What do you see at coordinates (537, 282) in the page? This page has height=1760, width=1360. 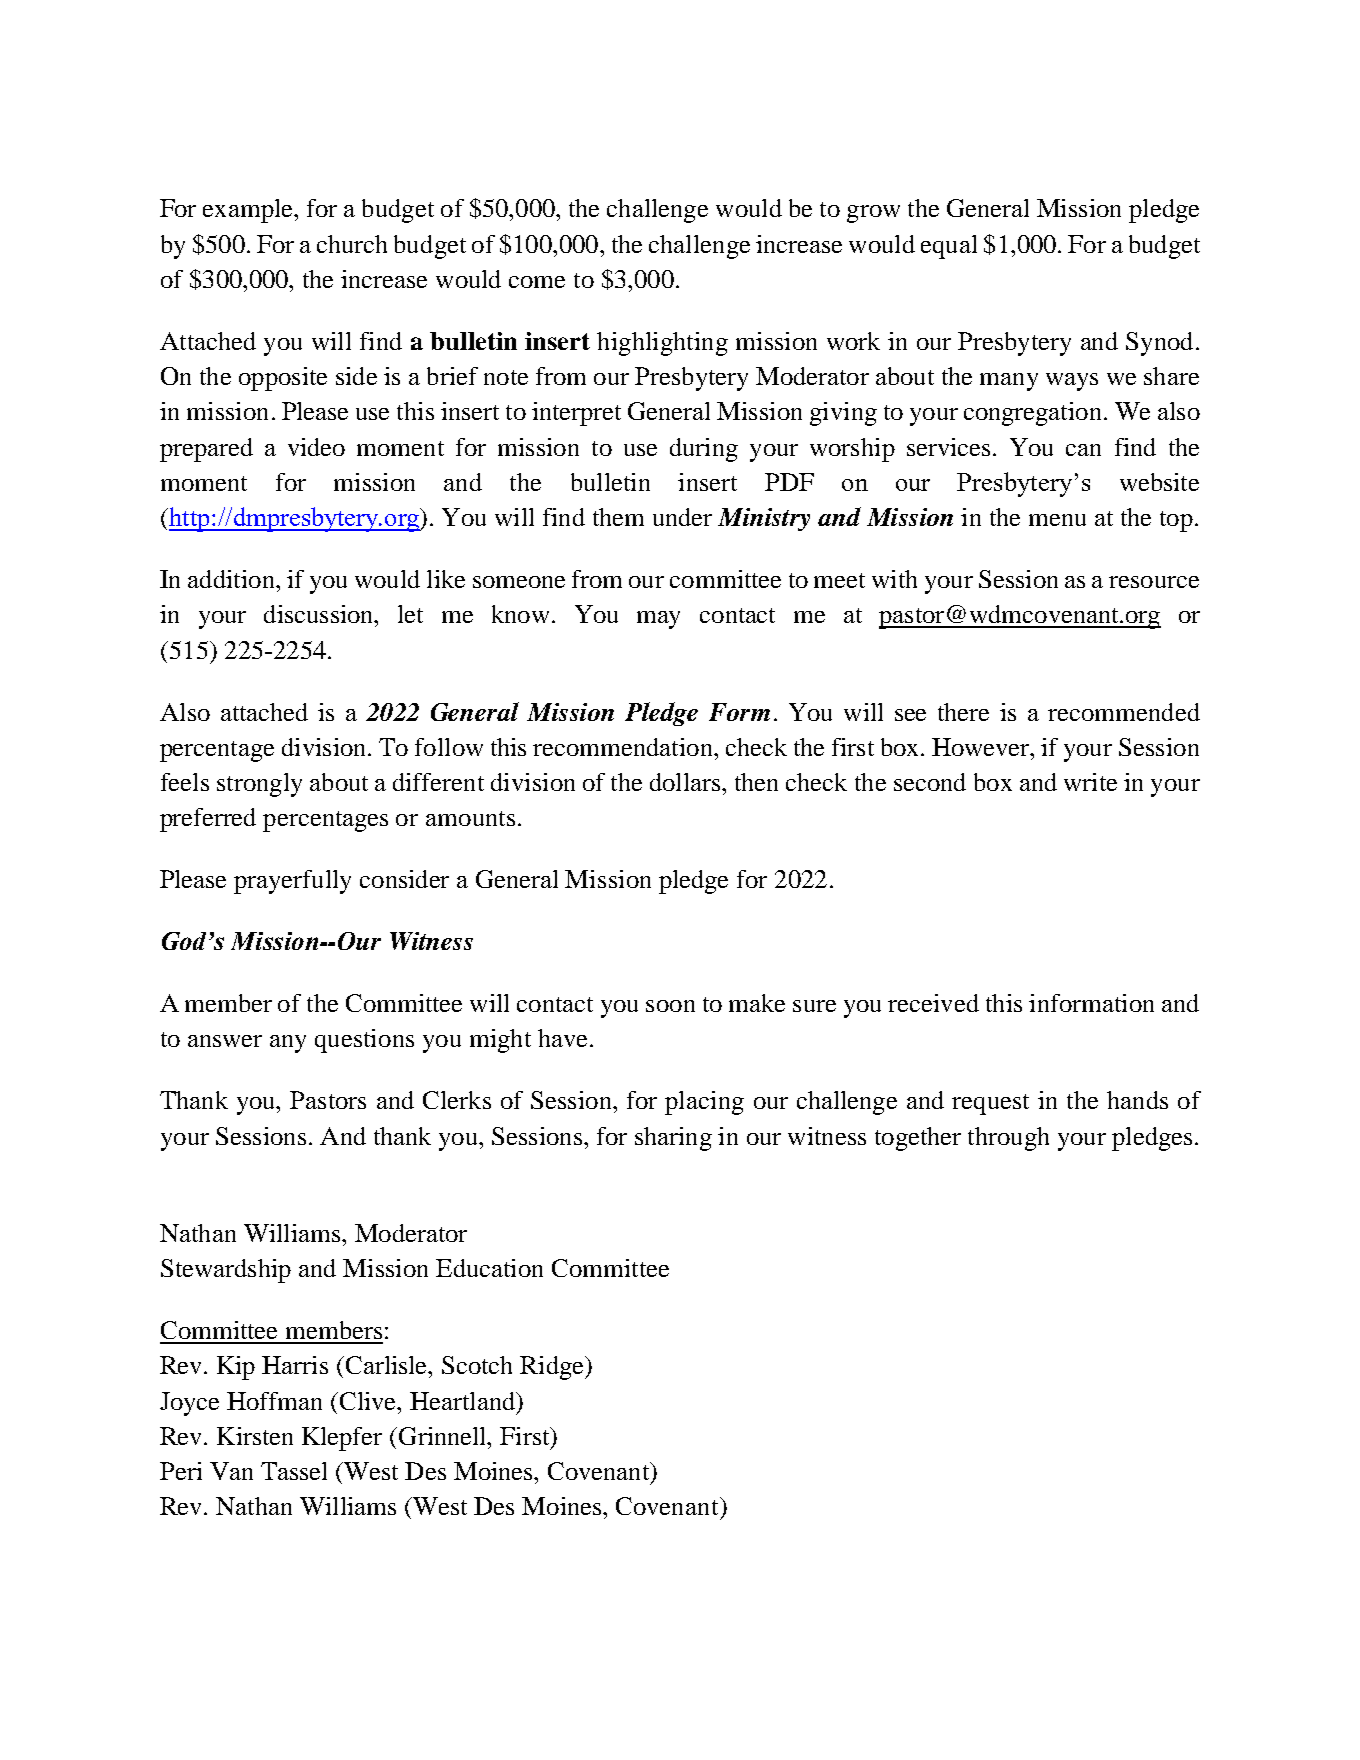 I see `come` at bounding box center [537, 282].
